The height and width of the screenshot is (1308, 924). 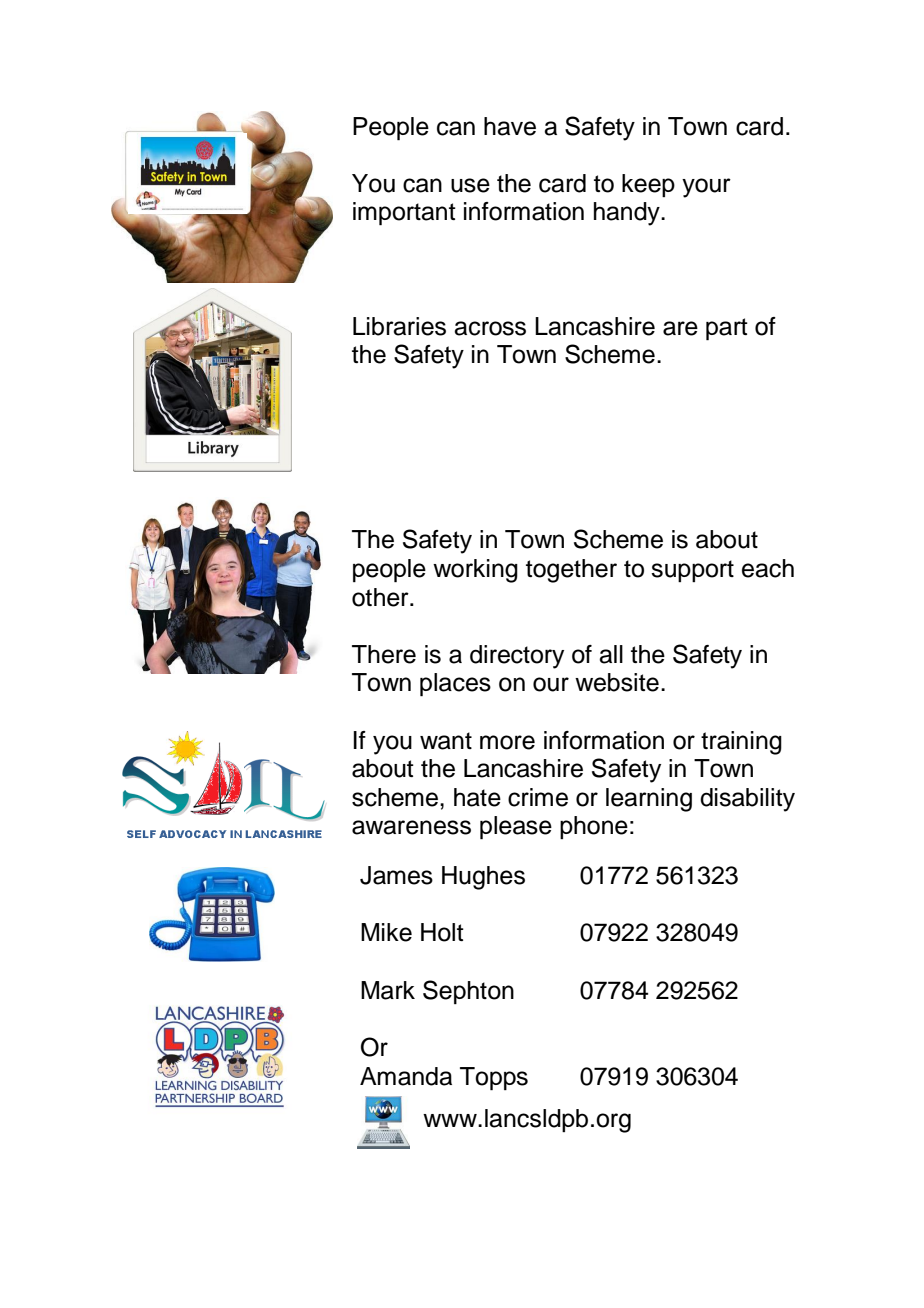 What do you see at coordinates (706, 188) in the screenshot?
I see `your` at bounding box center [706, 188].
